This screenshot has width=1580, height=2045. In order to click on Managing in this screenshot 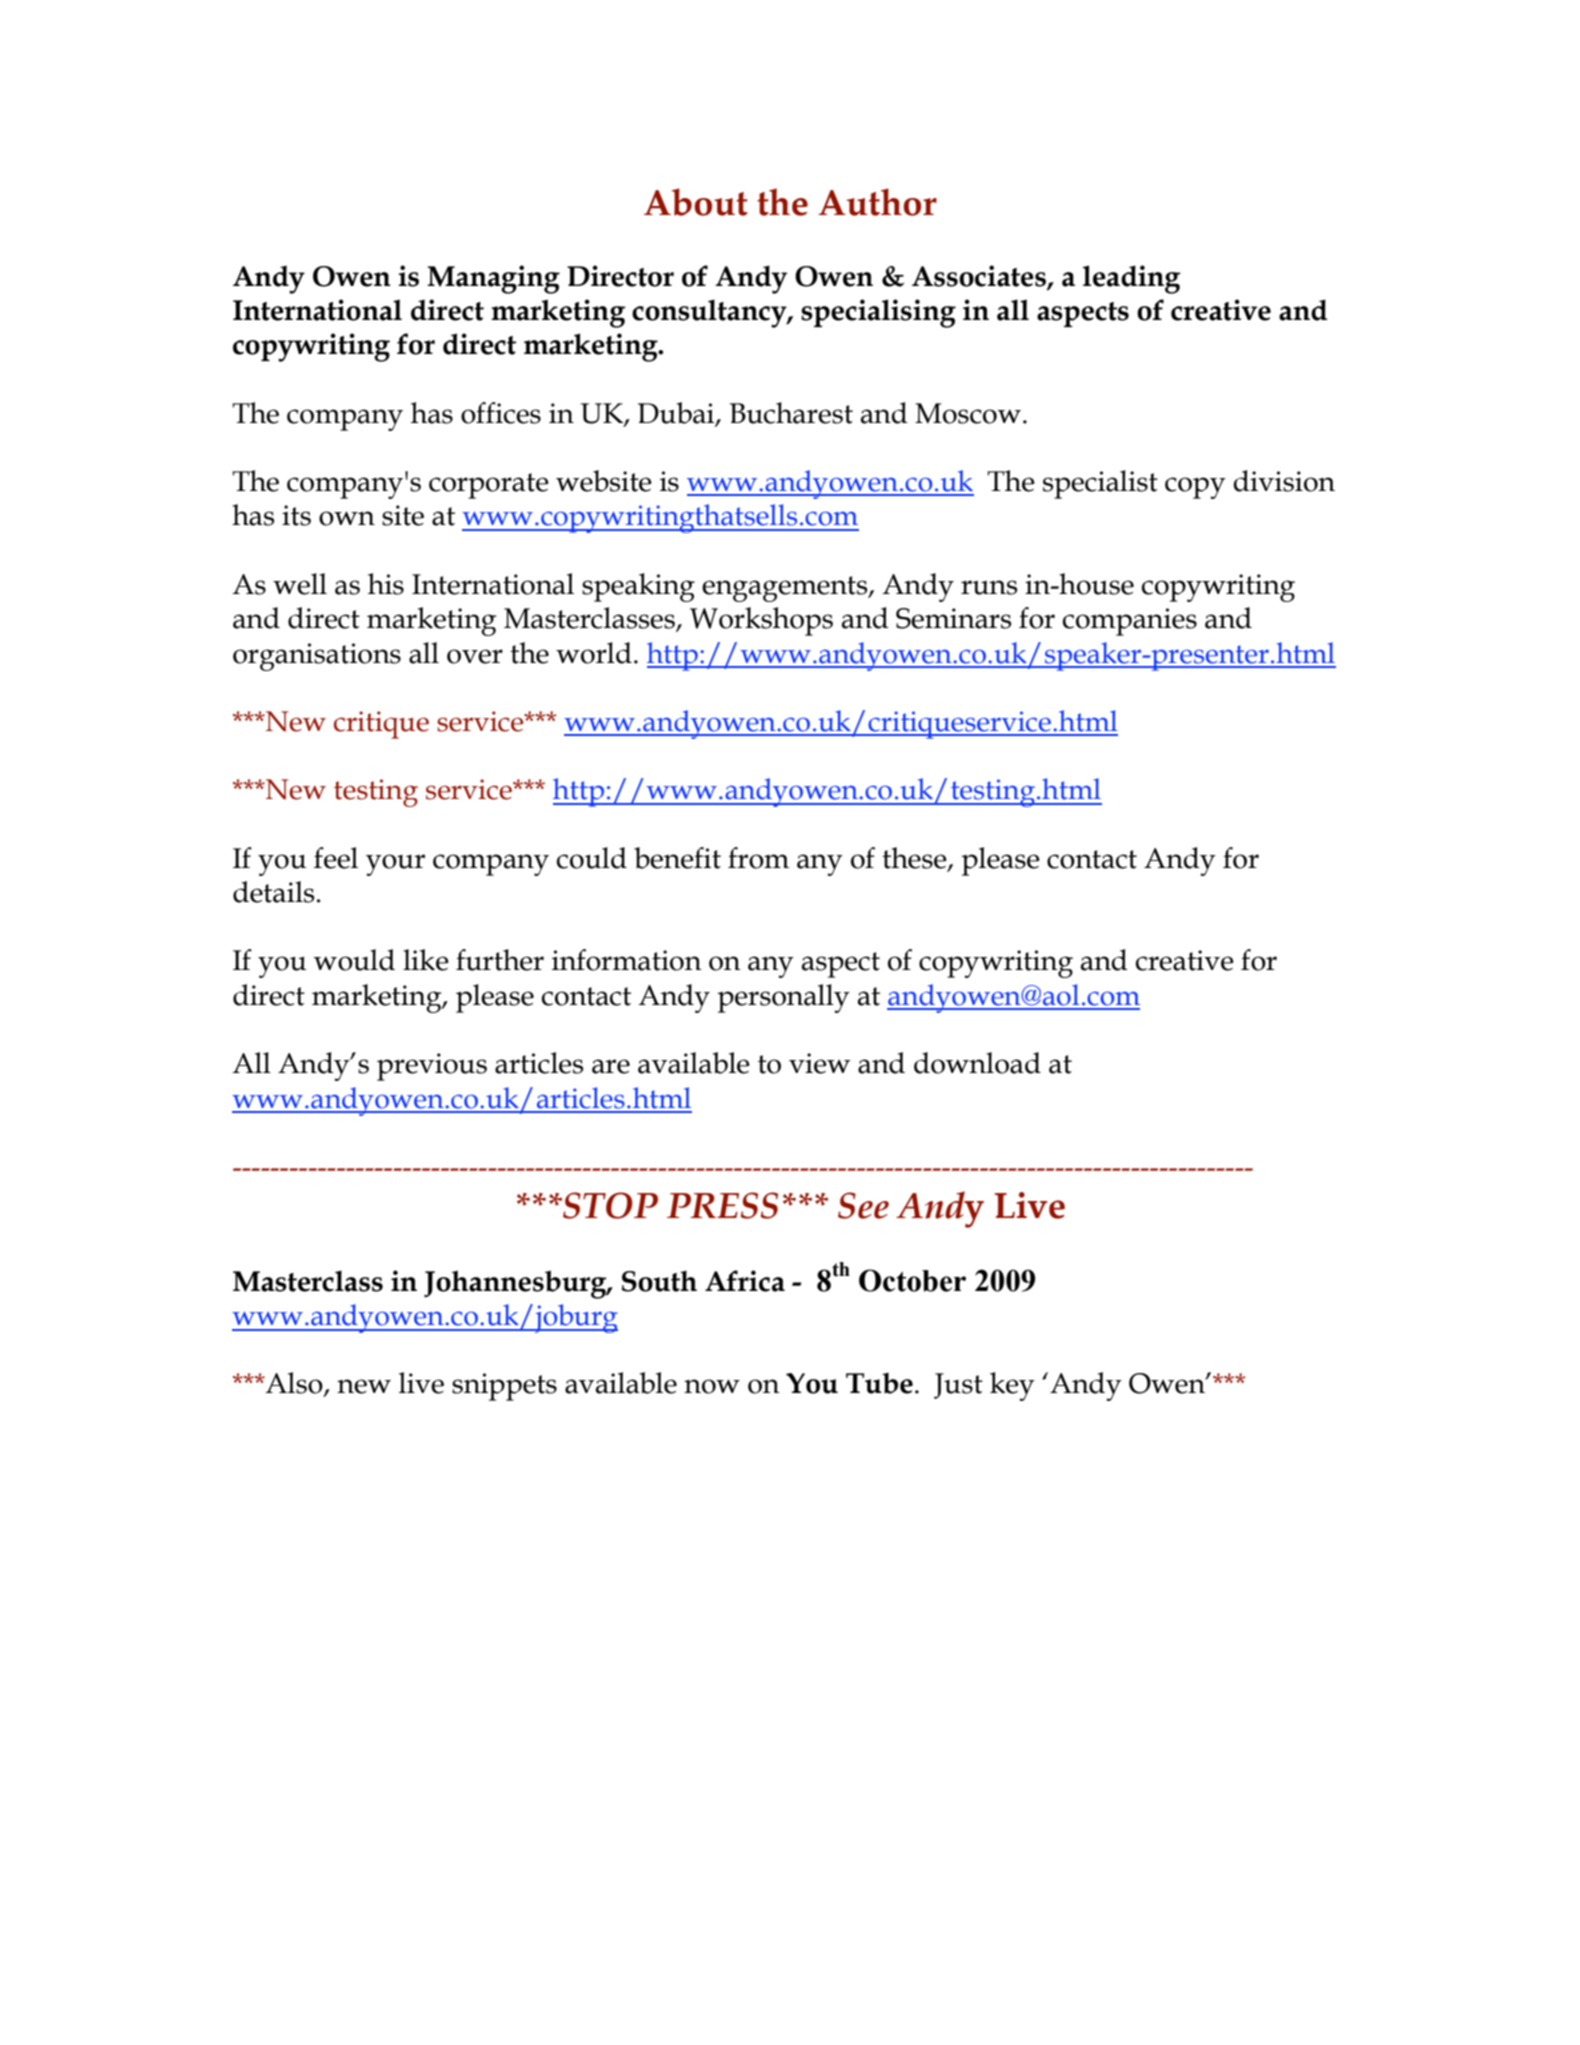, I will do `click(493, 279)`.
